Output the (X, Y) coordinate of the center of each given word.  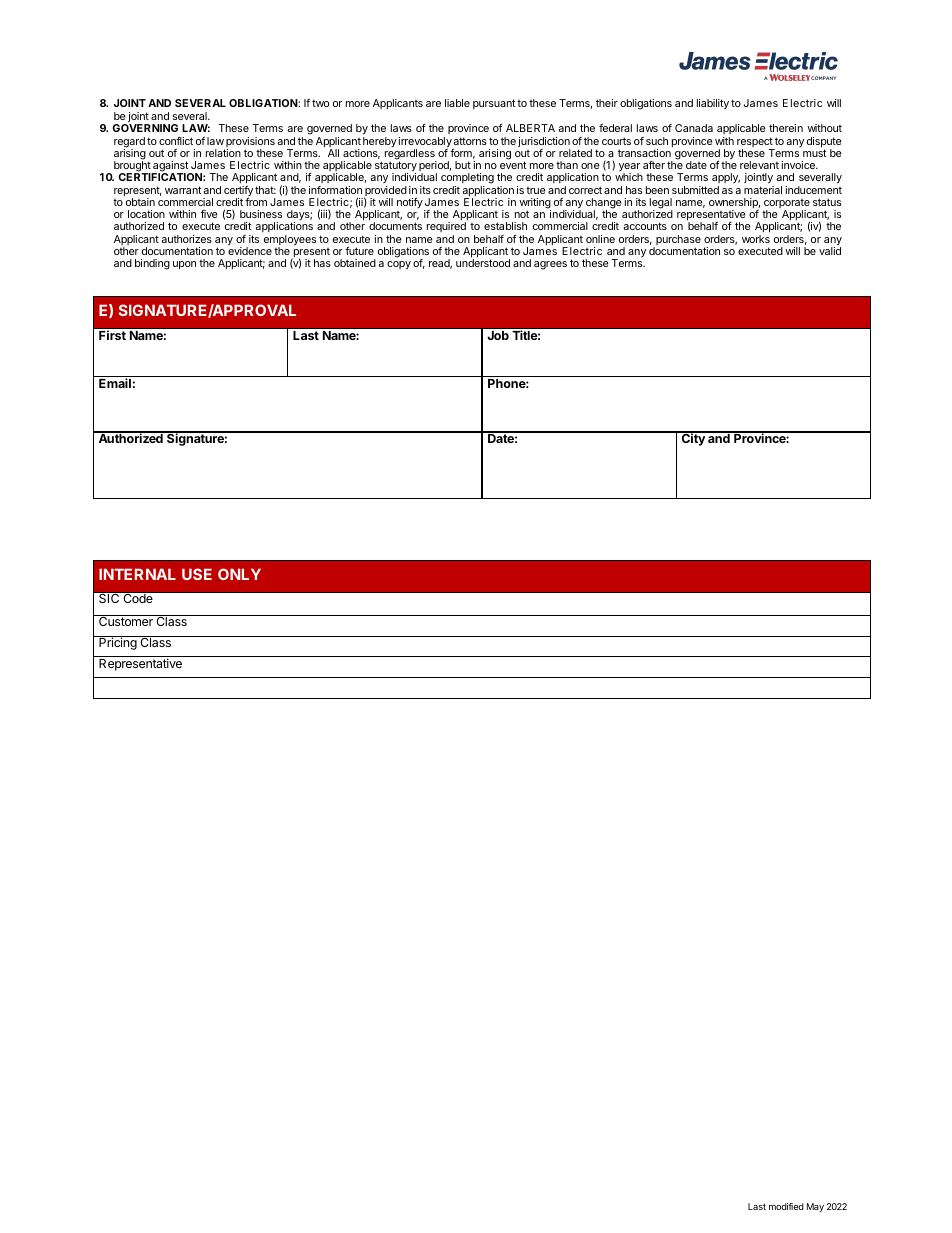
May (815, 1207)
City (693, 439)
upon (184, 265)
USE (197, 574)
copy (399, 265)
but (463, 165)
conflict (176, 141)
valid (830, 251)
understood (483, 263)
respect (755, 143)
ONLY (239, 574)
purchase (677, 241)
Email (115, 383)
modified (786, 1206)
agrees (550, 265)
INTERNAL (137, 574)
